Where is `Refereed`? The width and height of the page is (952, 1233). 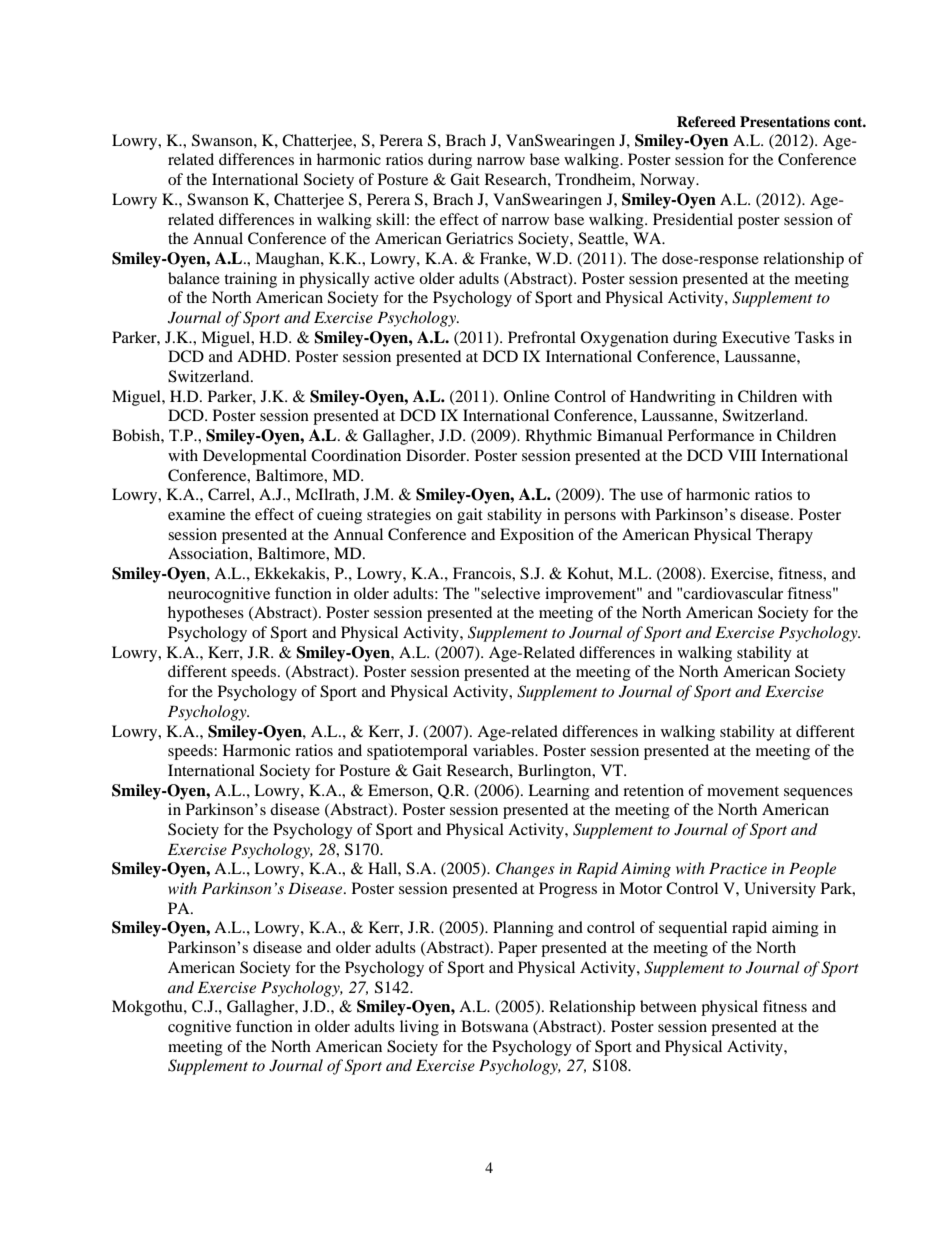 Refereed is located at coordinates (706, 121).
